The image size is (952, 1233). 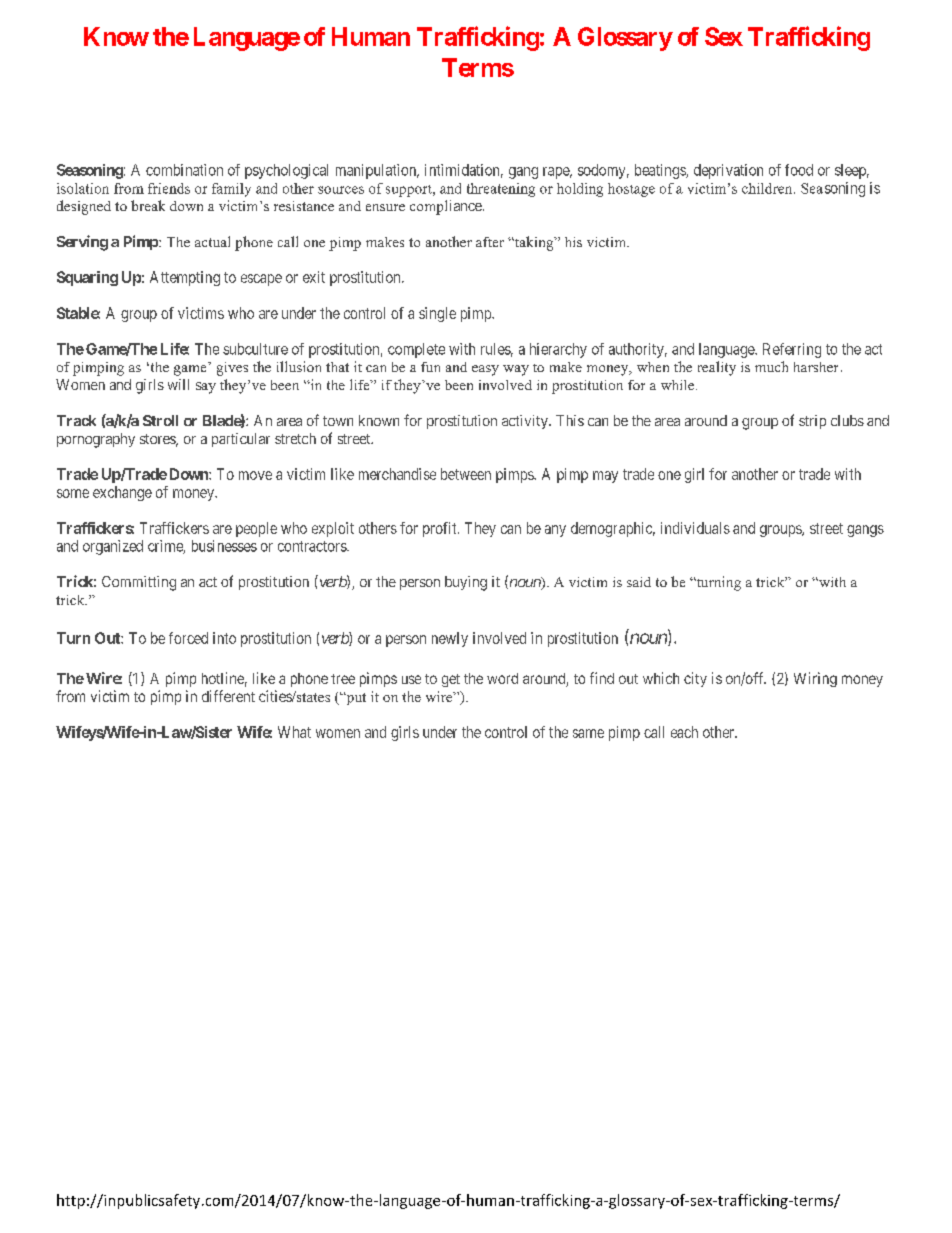 I want to click on Referring, so click(x=792, y=350).
